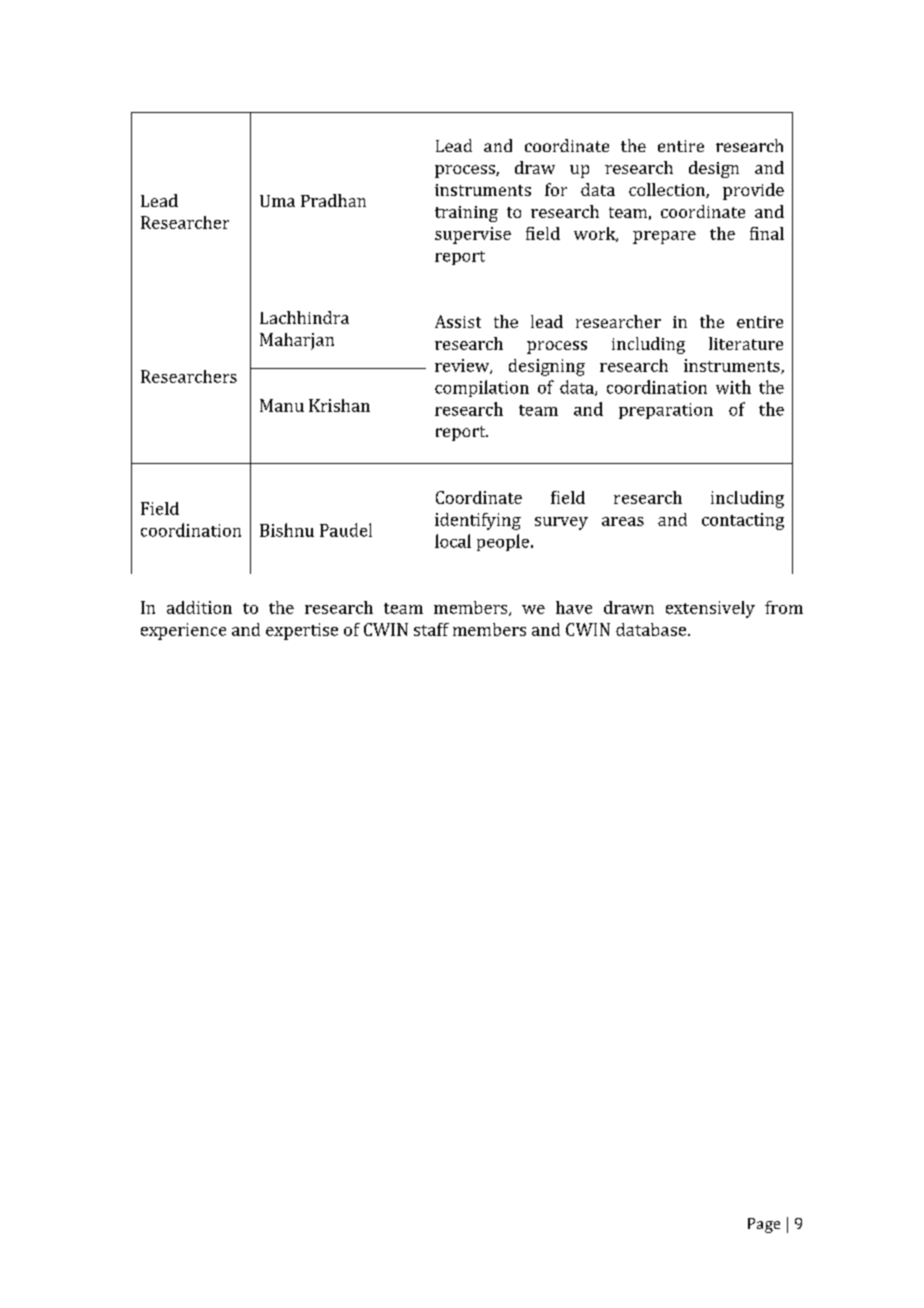 The width and height of the image is (924, 1308). I want to click on expertise, so click(302, 631).
